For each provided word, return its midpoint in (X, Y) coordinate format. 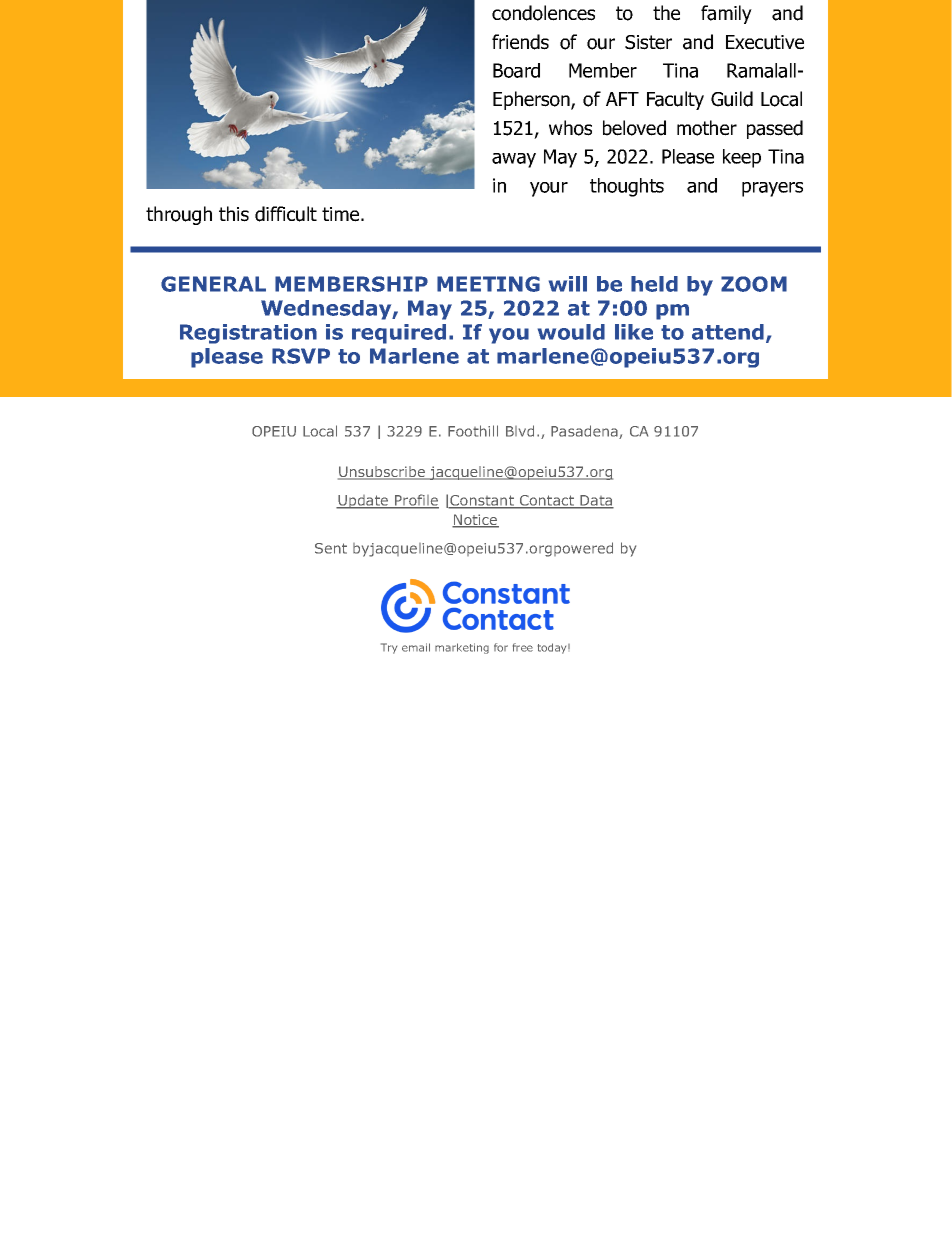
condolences (543, 13)
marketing (462, 648)
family (726, 14)
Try (389, 648)
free (523, 647)
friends (520, 42)
